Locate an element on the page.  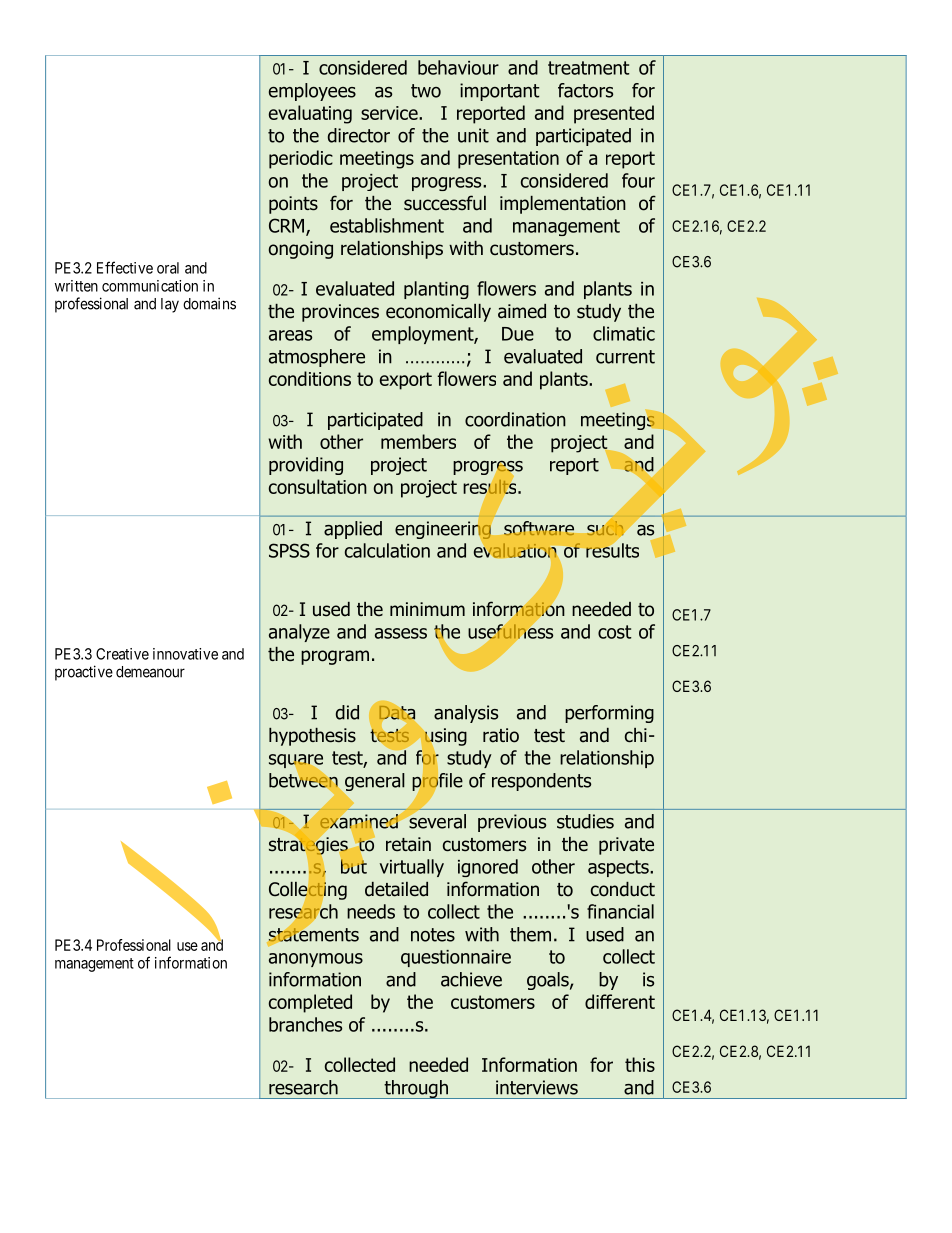
lay is located at coordinates (170, 305).
